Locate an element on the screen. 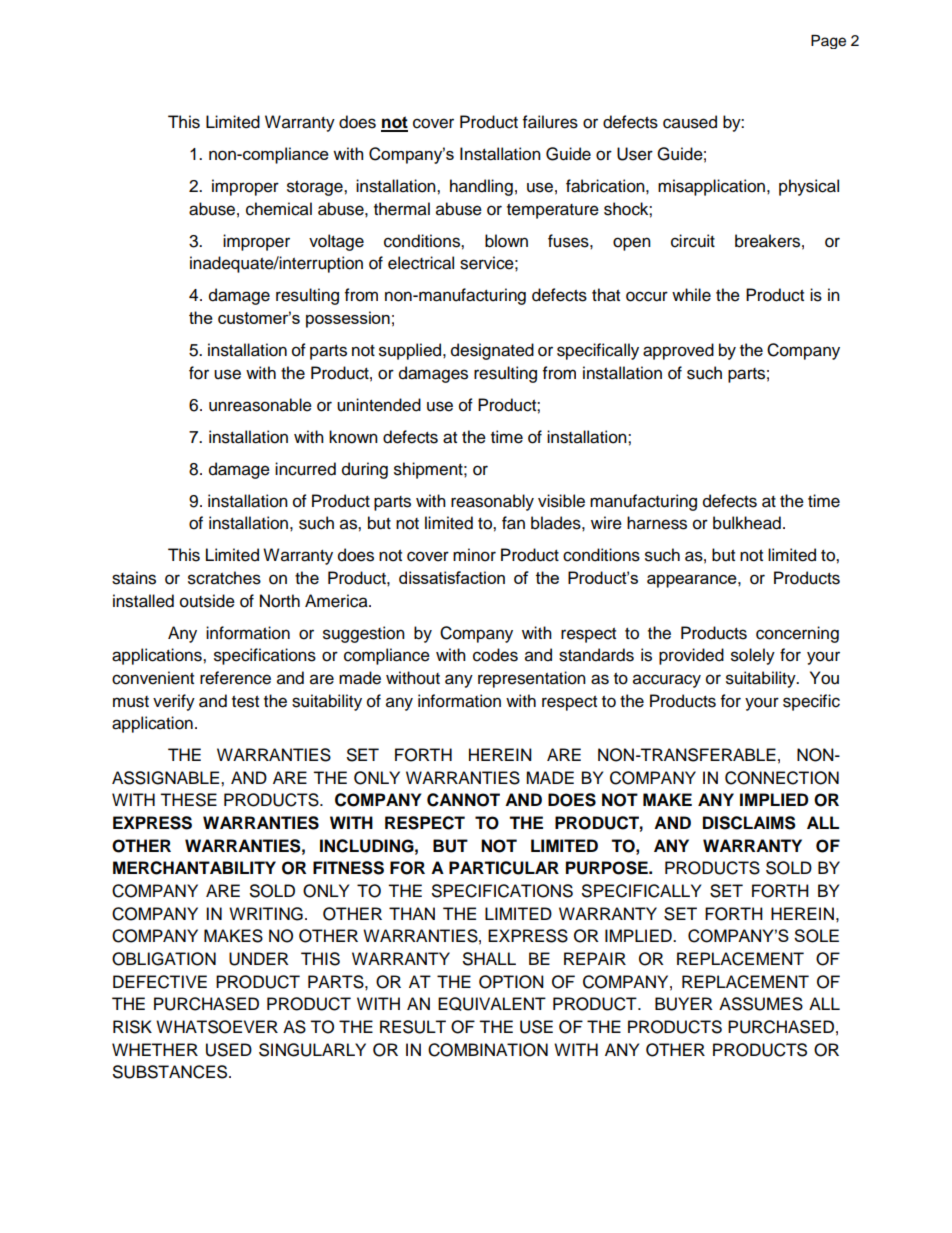  storage is located at coordinates (316, 188).
